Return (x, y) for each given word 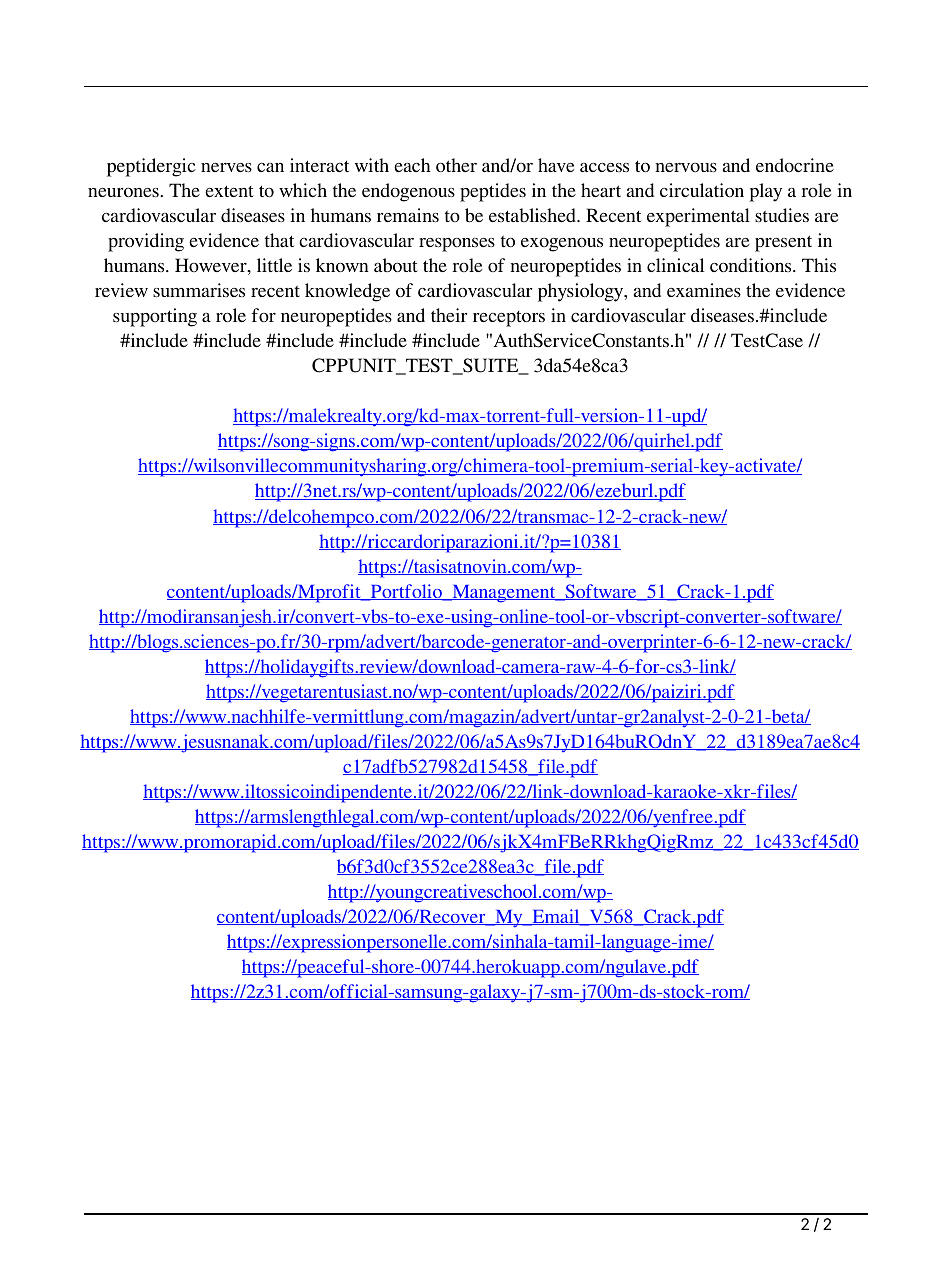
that (279, 240)
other (456, 165)
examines (704, 290)
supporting (155, 317)
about (396, 265)
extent (229, 191)
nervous (686, 167)
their (449, 315)
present (783, 243)
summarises (199, 290)
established (533, 215)
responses (457, 245)
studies (782, 215)
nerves (226, 167)
